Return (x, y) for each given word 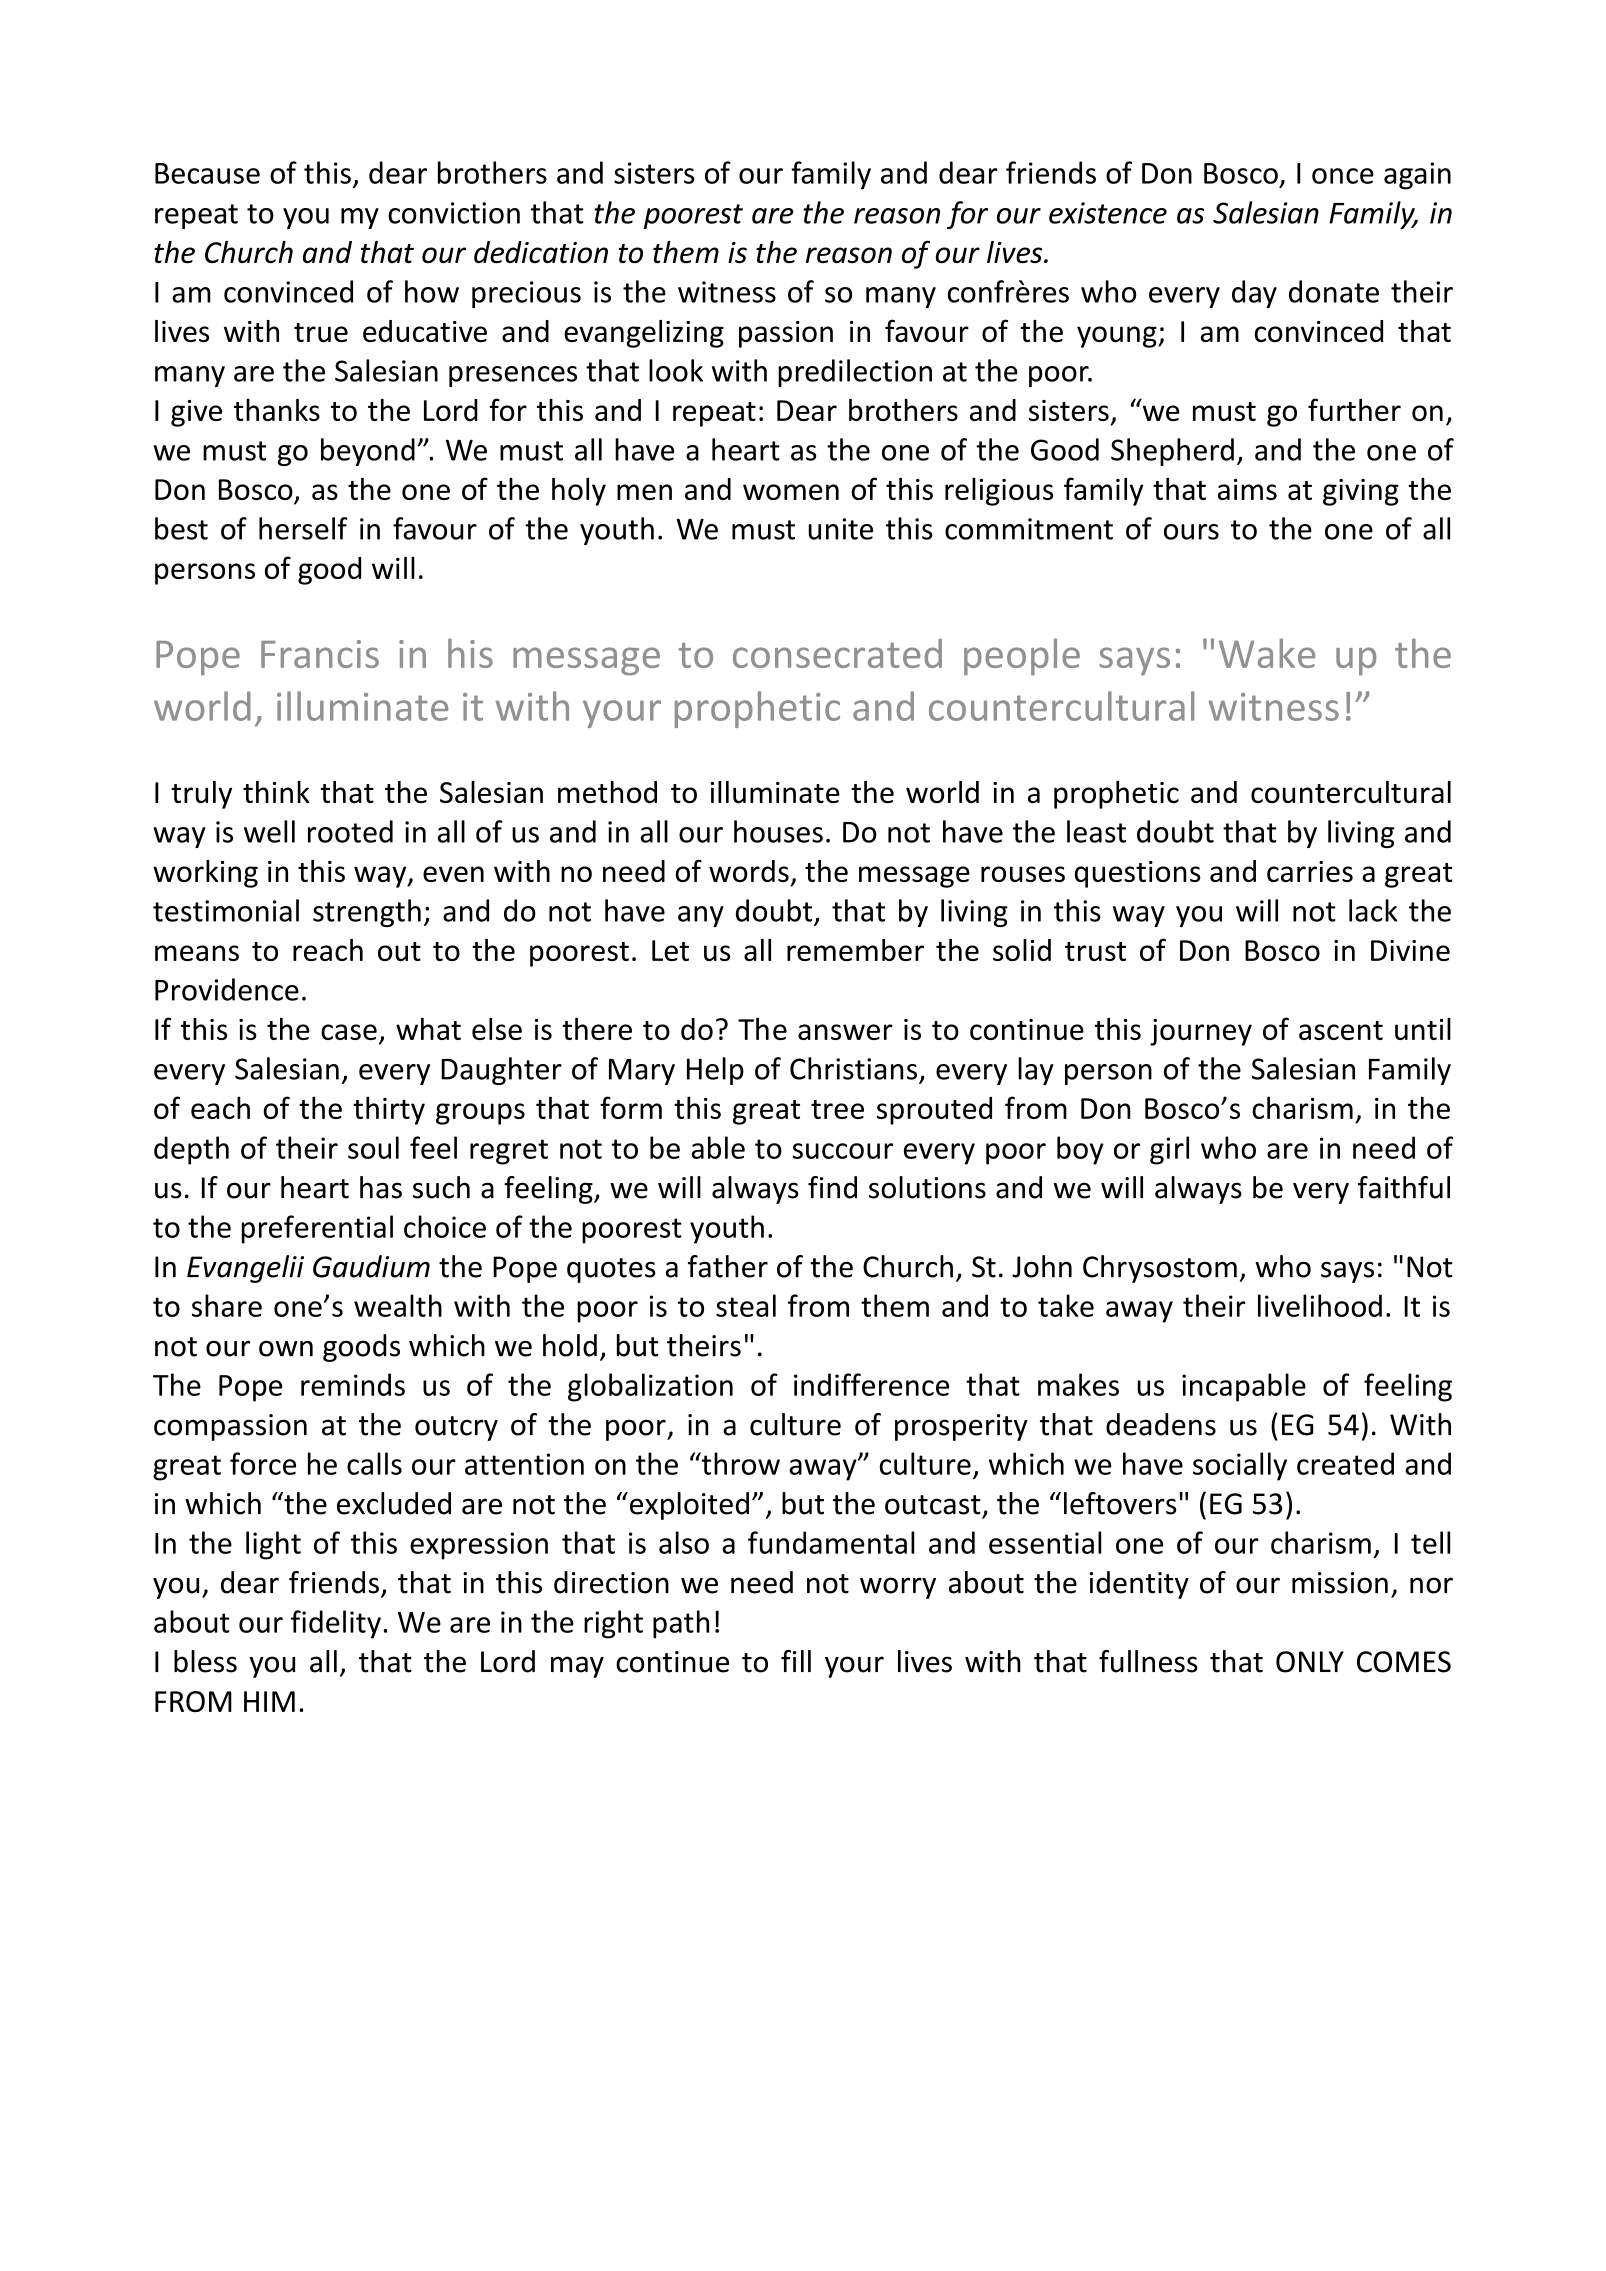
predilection (855, 373)
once (1343, 176)
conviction (454, 213)
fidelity (336, 1624)
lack (1373, 910)
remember (855, 950)
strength (367, 913)
